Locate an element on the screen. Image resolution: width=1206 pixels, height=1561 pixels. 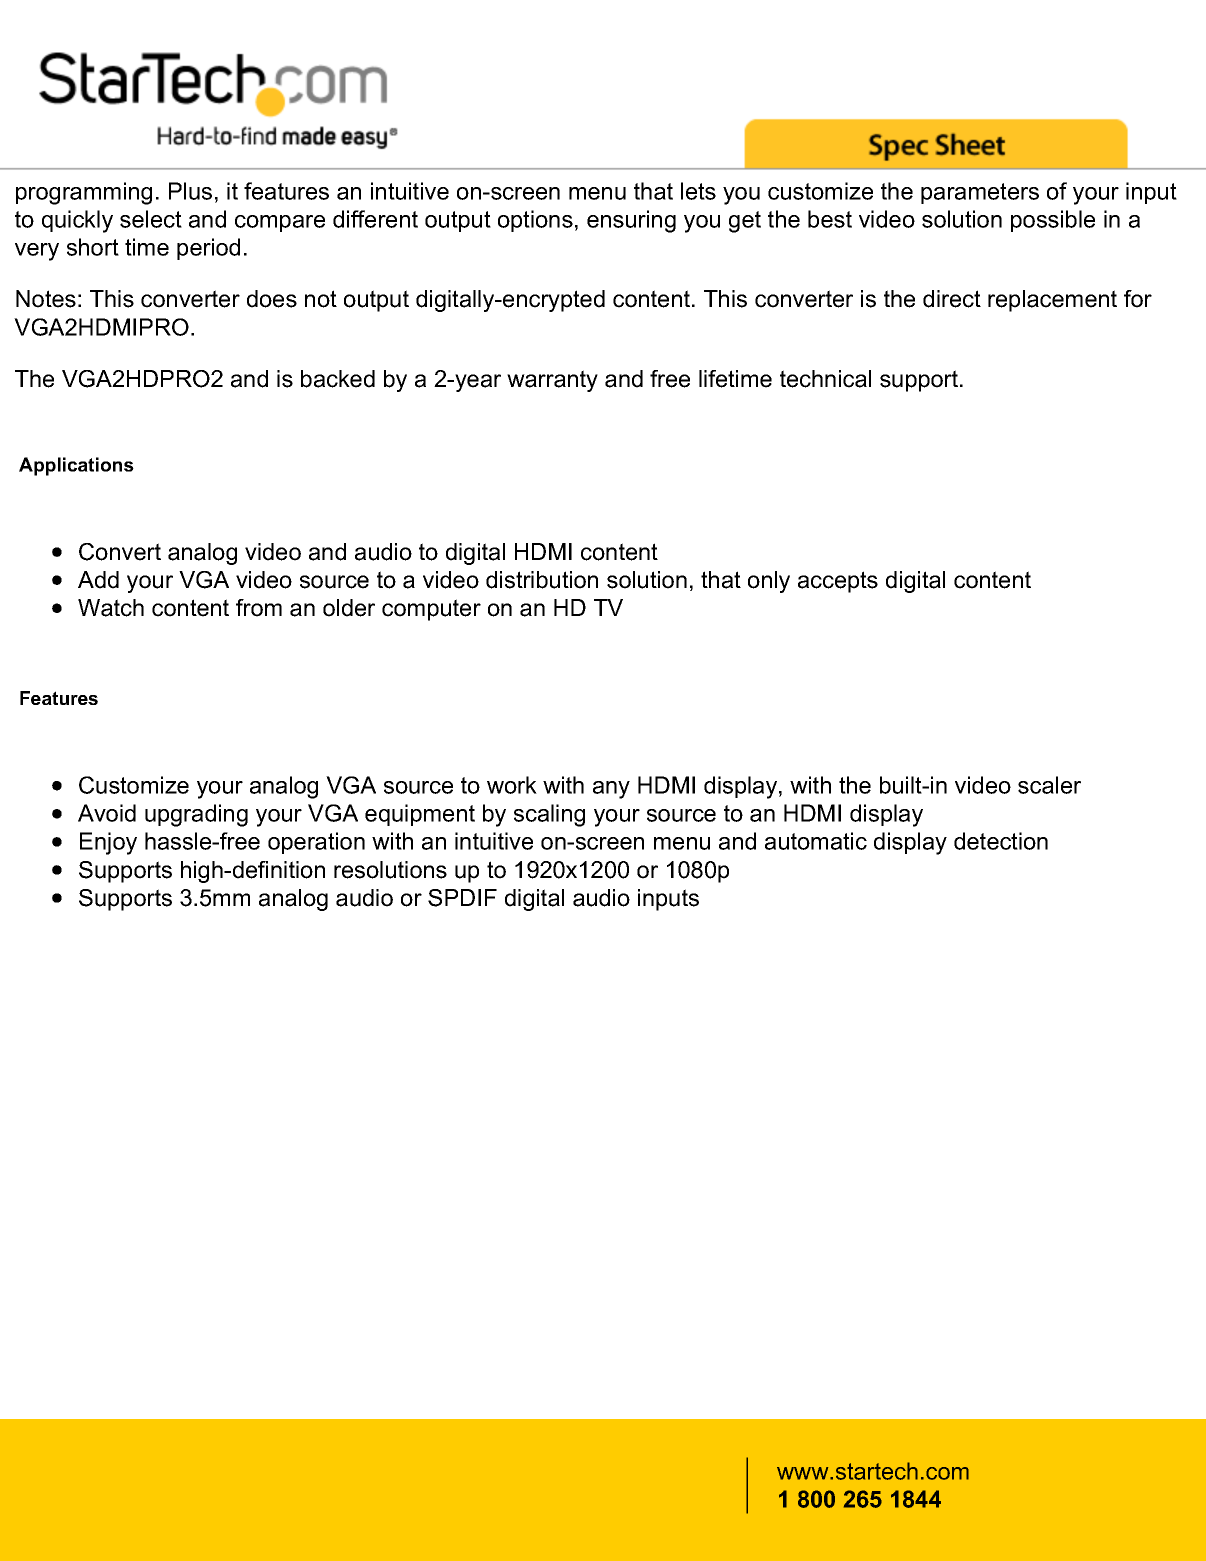
Add is located at coordinates (98, 580).
